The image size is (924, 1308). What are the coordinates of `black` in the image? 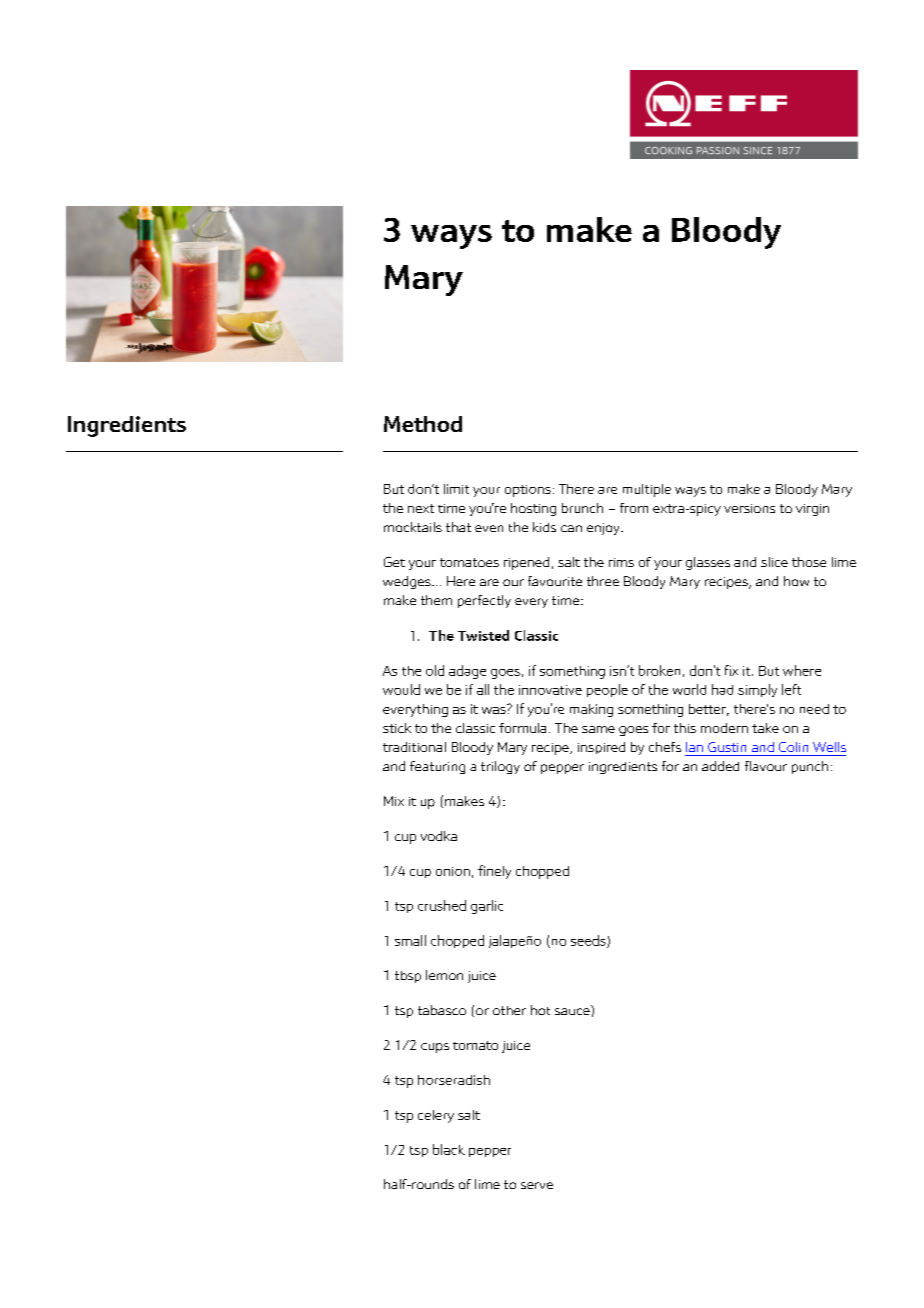 It's located at (449, 1149).
